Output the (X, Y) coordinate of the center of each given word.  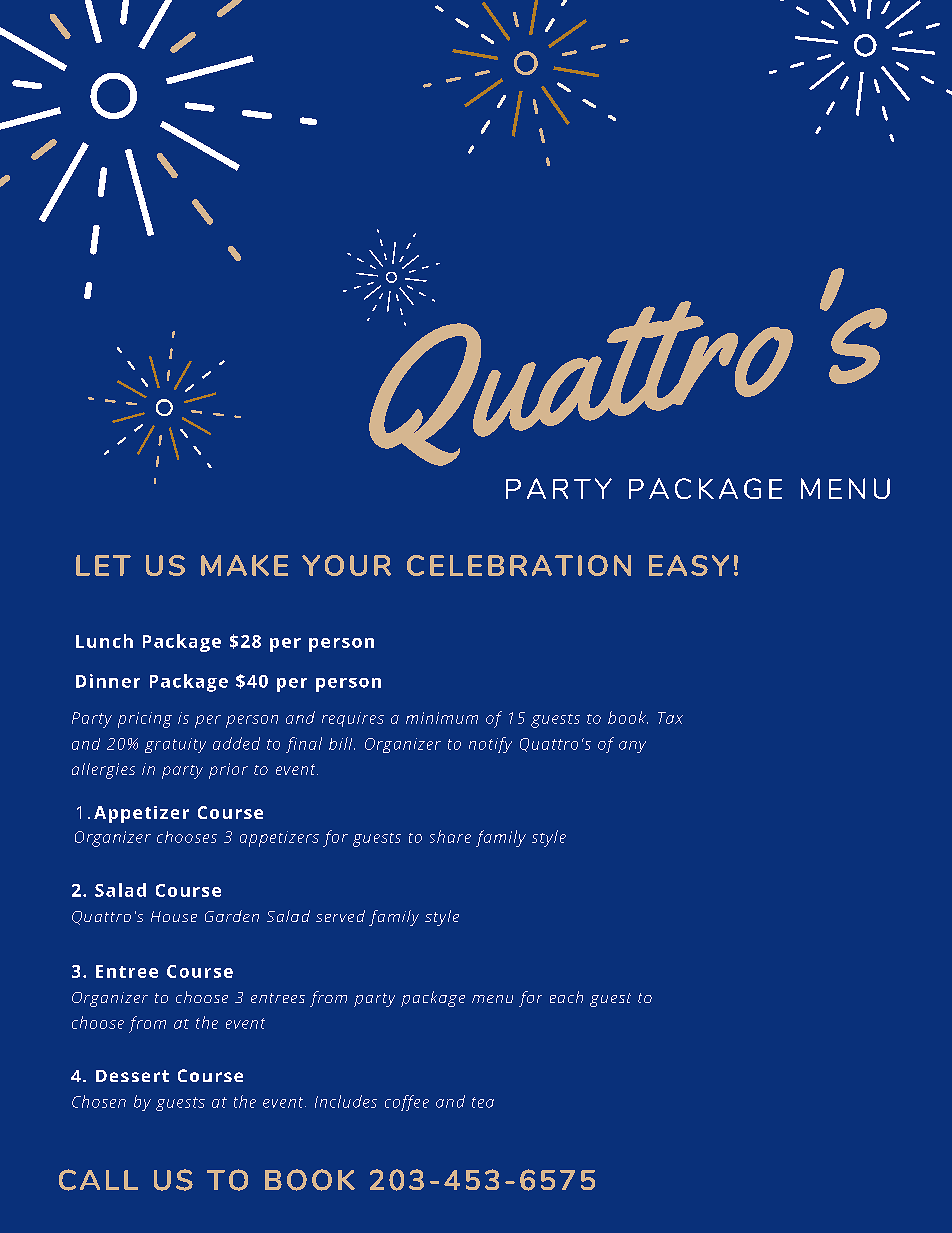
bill (342, 743)
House (174, 916)
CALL (98, 1180)
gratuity (175, 745)
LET (103, 565)
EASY (689, 565)
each (566, 997)
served (340, 916)
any (632, 747)
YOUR (346, 565)
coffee (407, 1103)
